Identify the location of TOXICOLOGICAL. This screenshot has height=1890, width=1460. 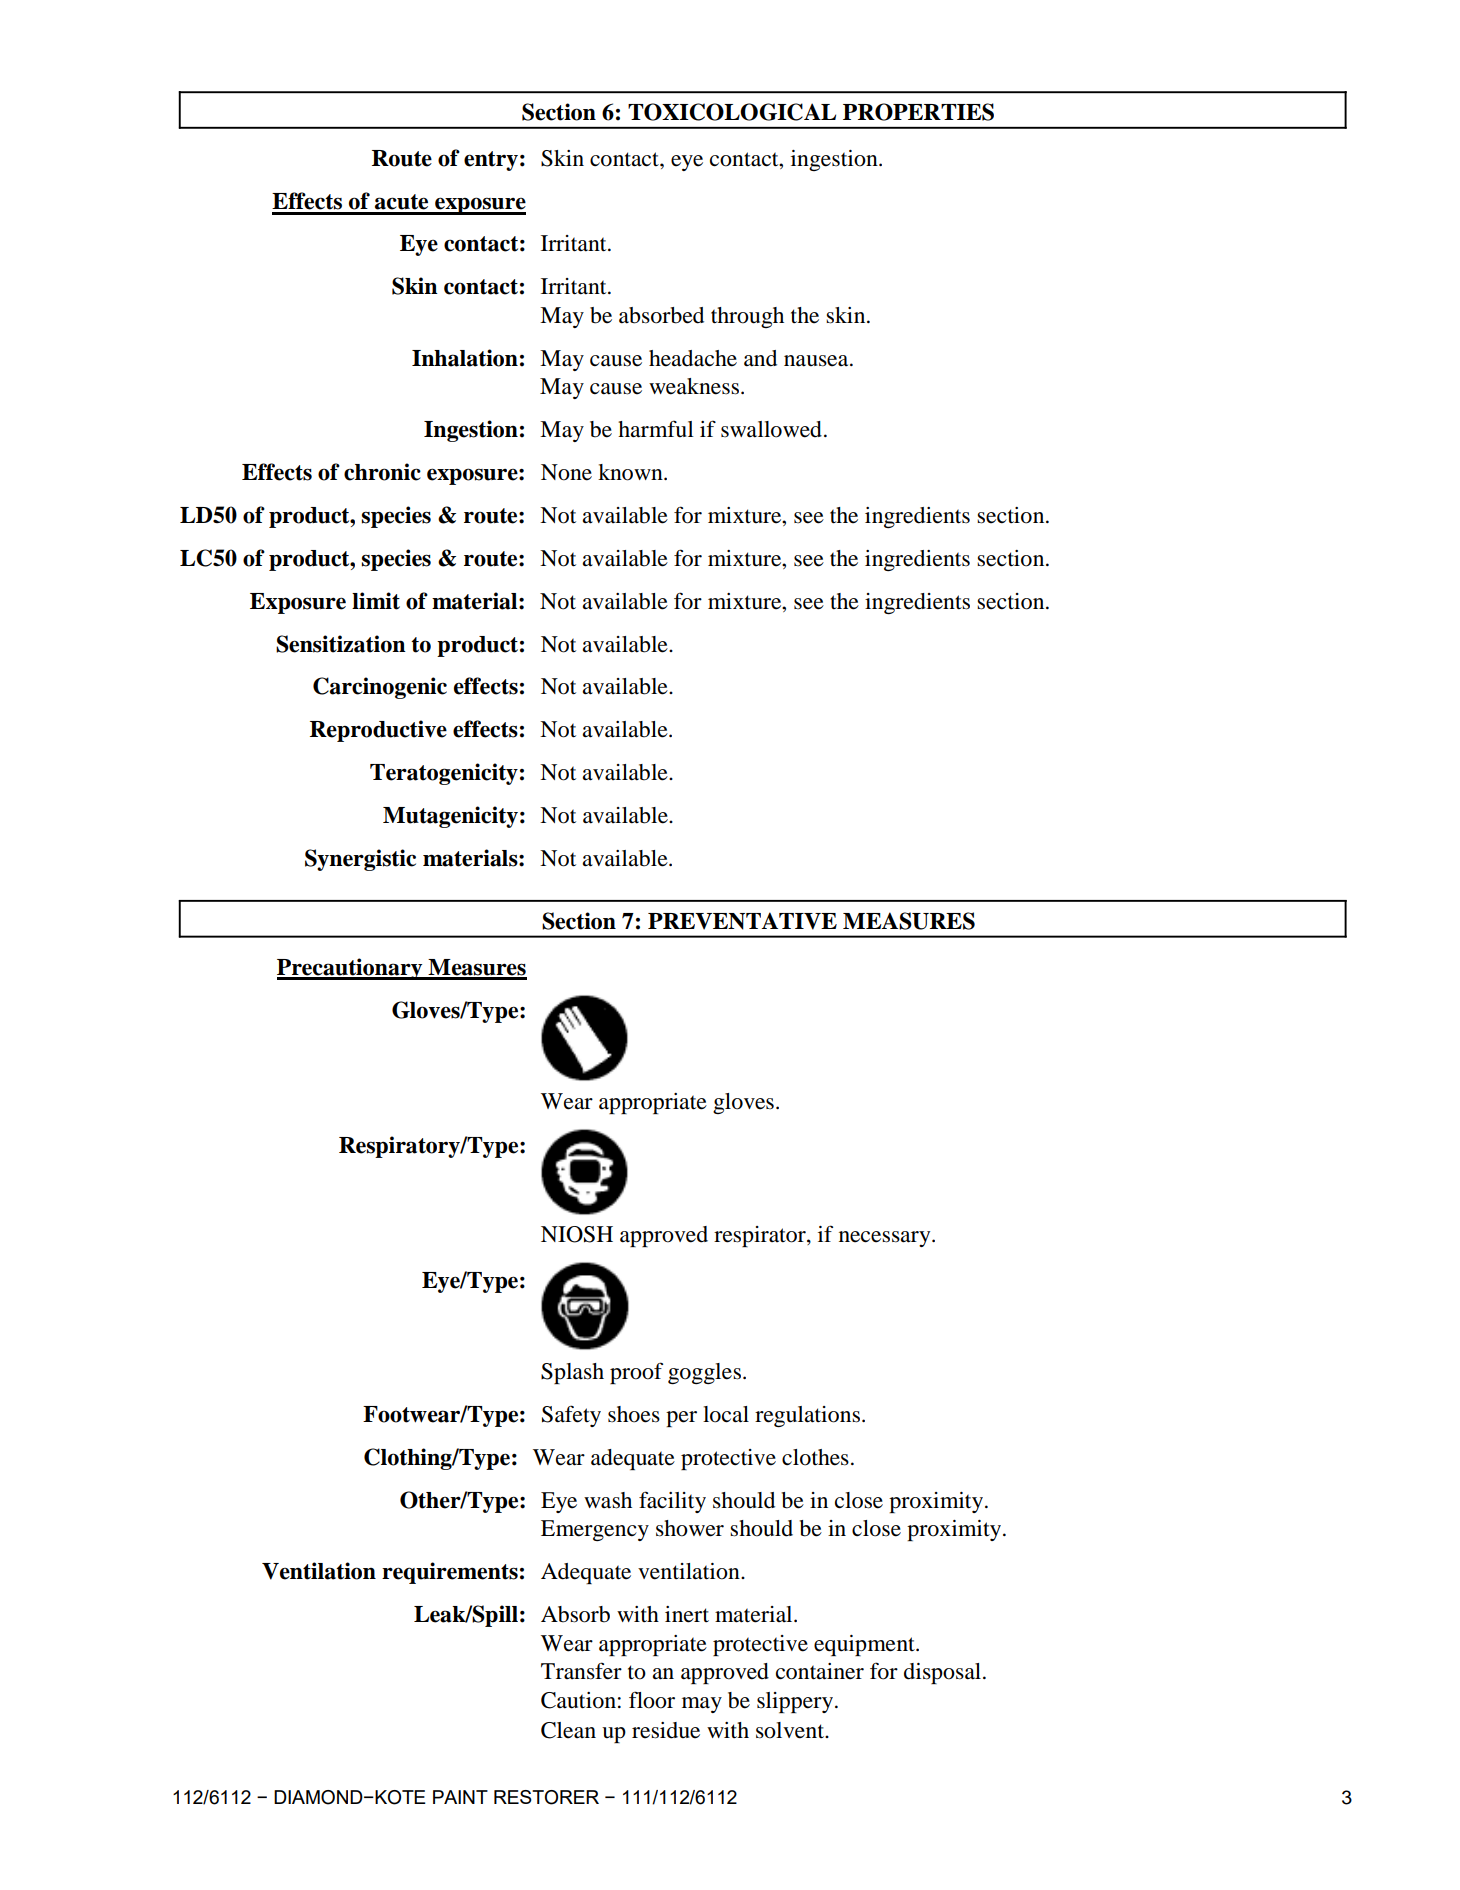
(732, 112).
